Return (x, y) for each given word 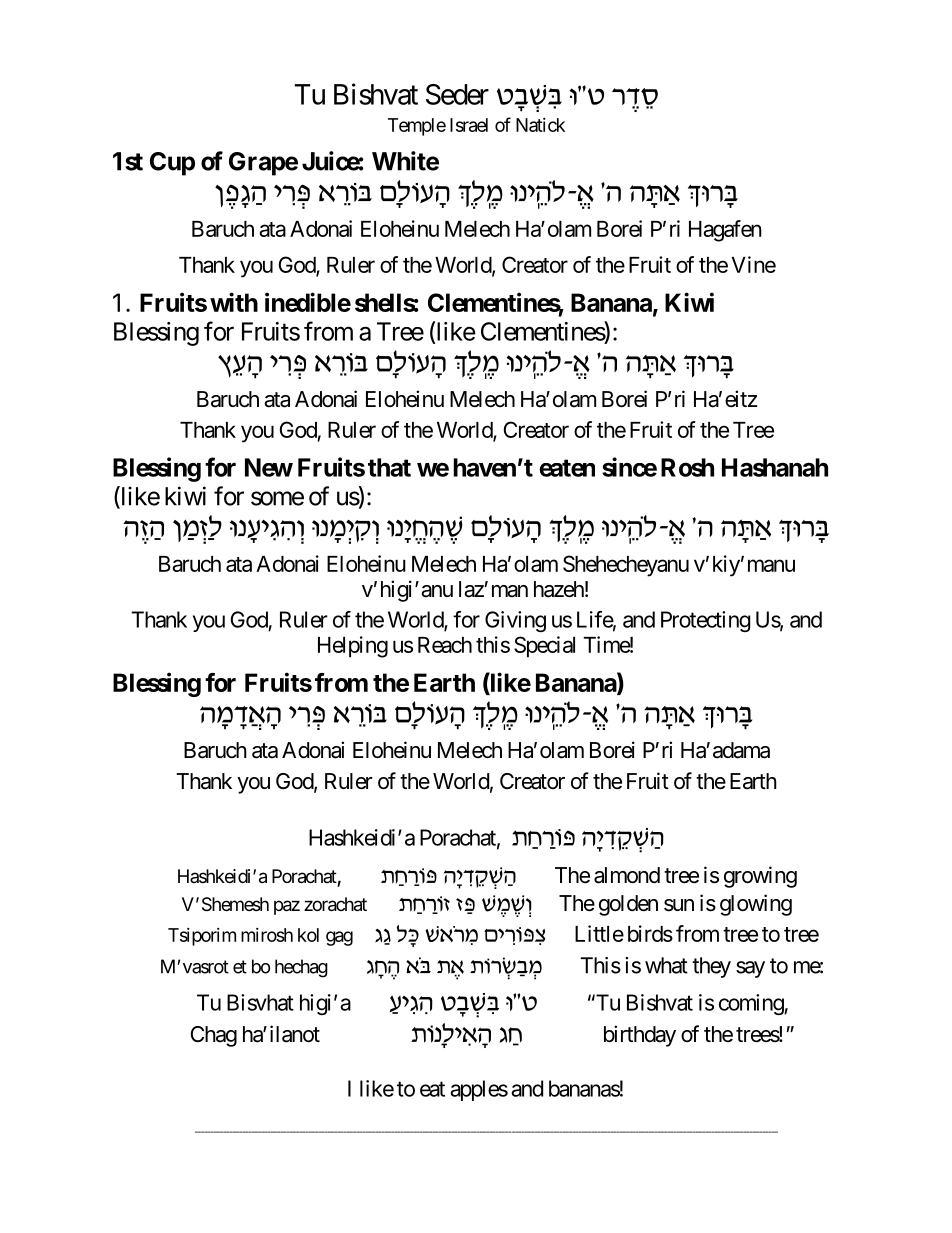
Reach (445, 645)
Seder (457, 94)
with (234, 302)
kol (308, 935)
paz (287, 907)
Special (544, 647)
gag (339, 938)
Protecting (705, 621)
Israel (469, 125)
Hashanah (775, 467)
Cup (172, 164)
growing (760, 877)
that (389, 467)
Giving (515, 621)
